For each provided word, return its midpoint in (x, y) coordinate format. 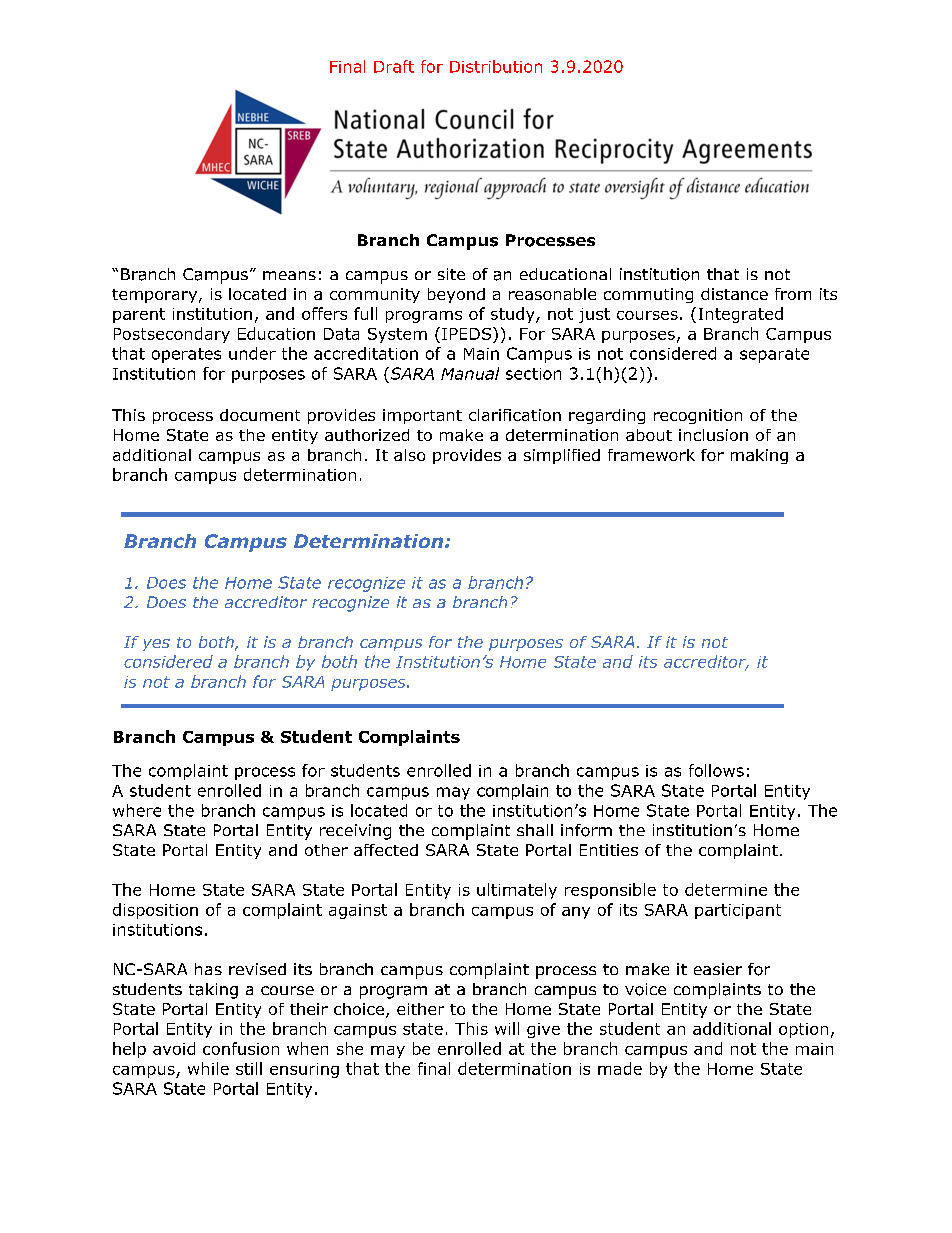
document (260, 415)
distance (734, 294)
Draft (394, 66)
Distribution (496, 66)
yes (156, 645)
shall (535, 830)
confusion (241, 1048)
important (422, 416)
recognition (698, 416)
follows (716, 770)
